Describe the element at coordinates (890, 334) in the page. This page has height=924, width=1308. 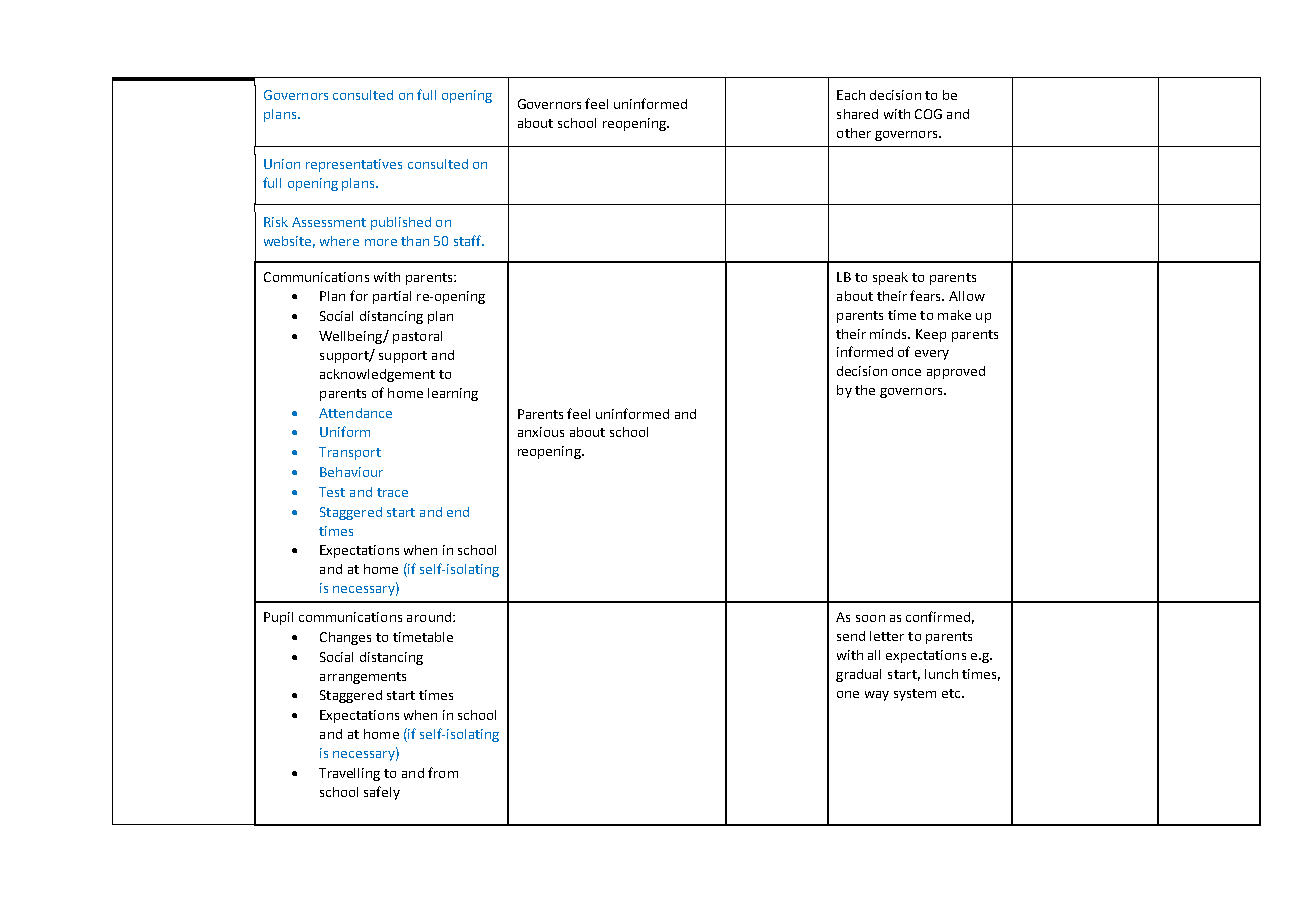
I see `minds` at that location.
